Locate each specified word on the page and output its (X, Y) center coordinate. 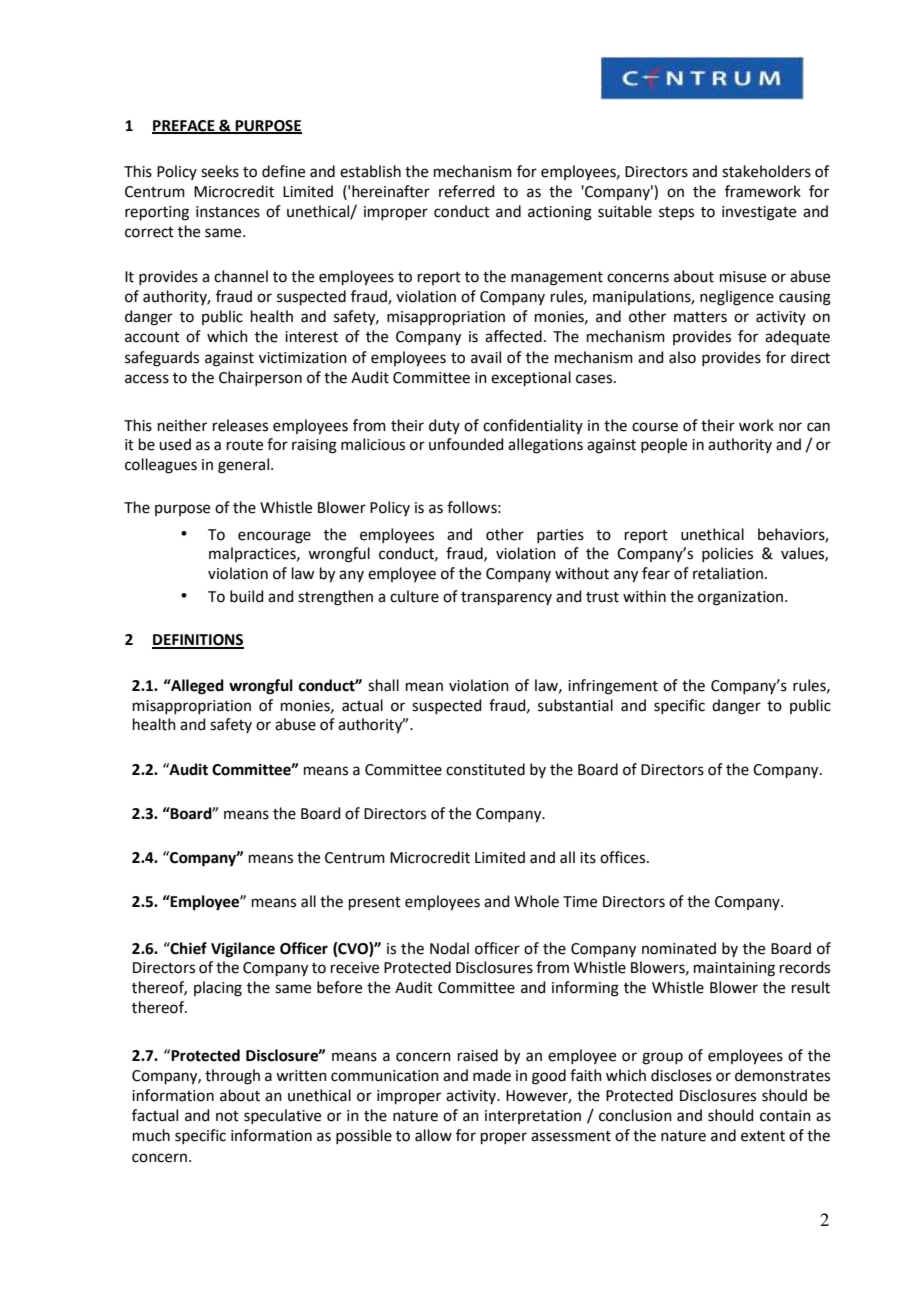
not (227, 1116)
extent (763, 1136)
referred (467, 191)
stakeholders (766, 171)
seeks (220, 171)
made (492, 1075)
